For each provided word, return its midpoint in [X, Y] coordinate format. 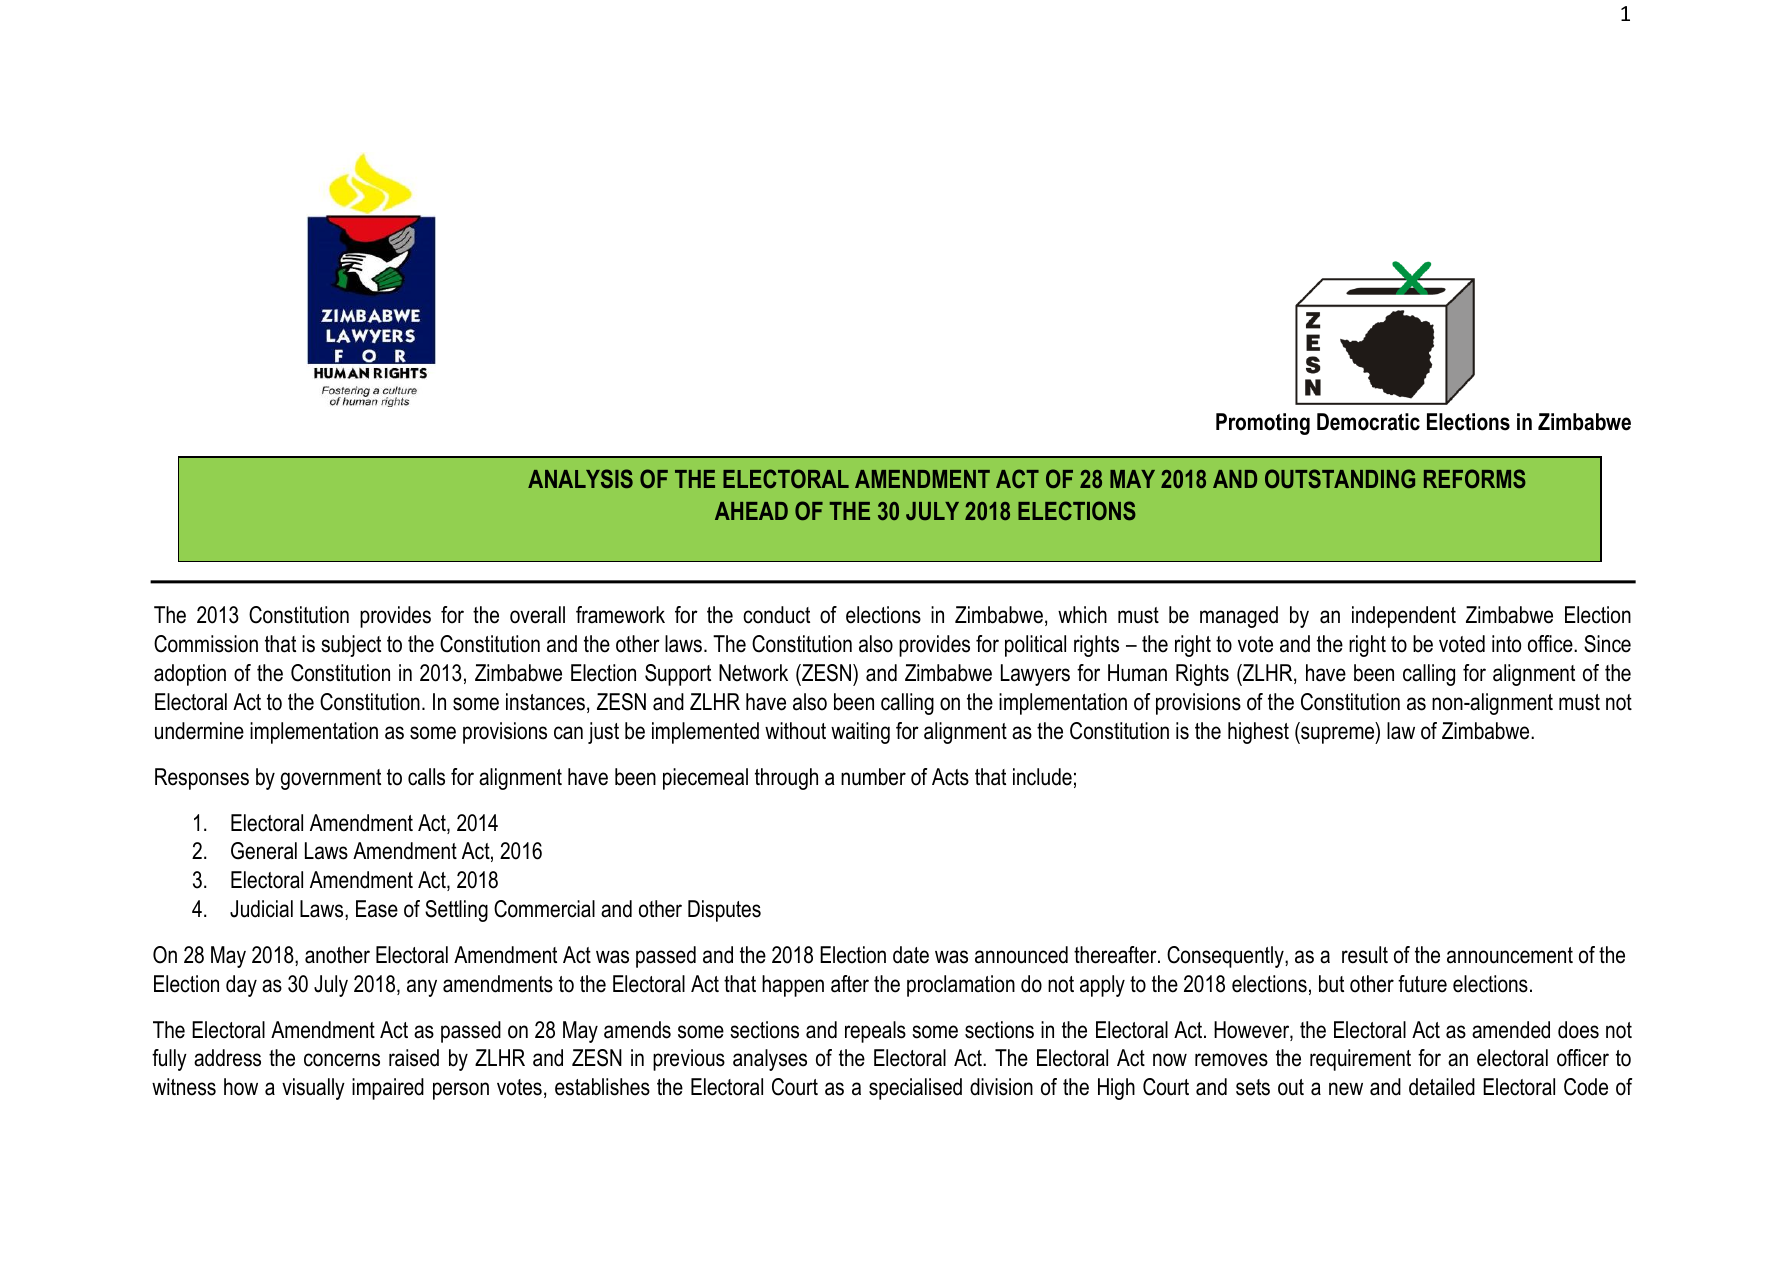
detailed [1442, 1087]
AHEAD [751, 511]
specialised [915, 1089]
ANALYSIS [580, 478]
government [331, 779]
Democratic [1368, 422]
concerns [342, 1060]
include [1042, 777]
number [873, 777]
